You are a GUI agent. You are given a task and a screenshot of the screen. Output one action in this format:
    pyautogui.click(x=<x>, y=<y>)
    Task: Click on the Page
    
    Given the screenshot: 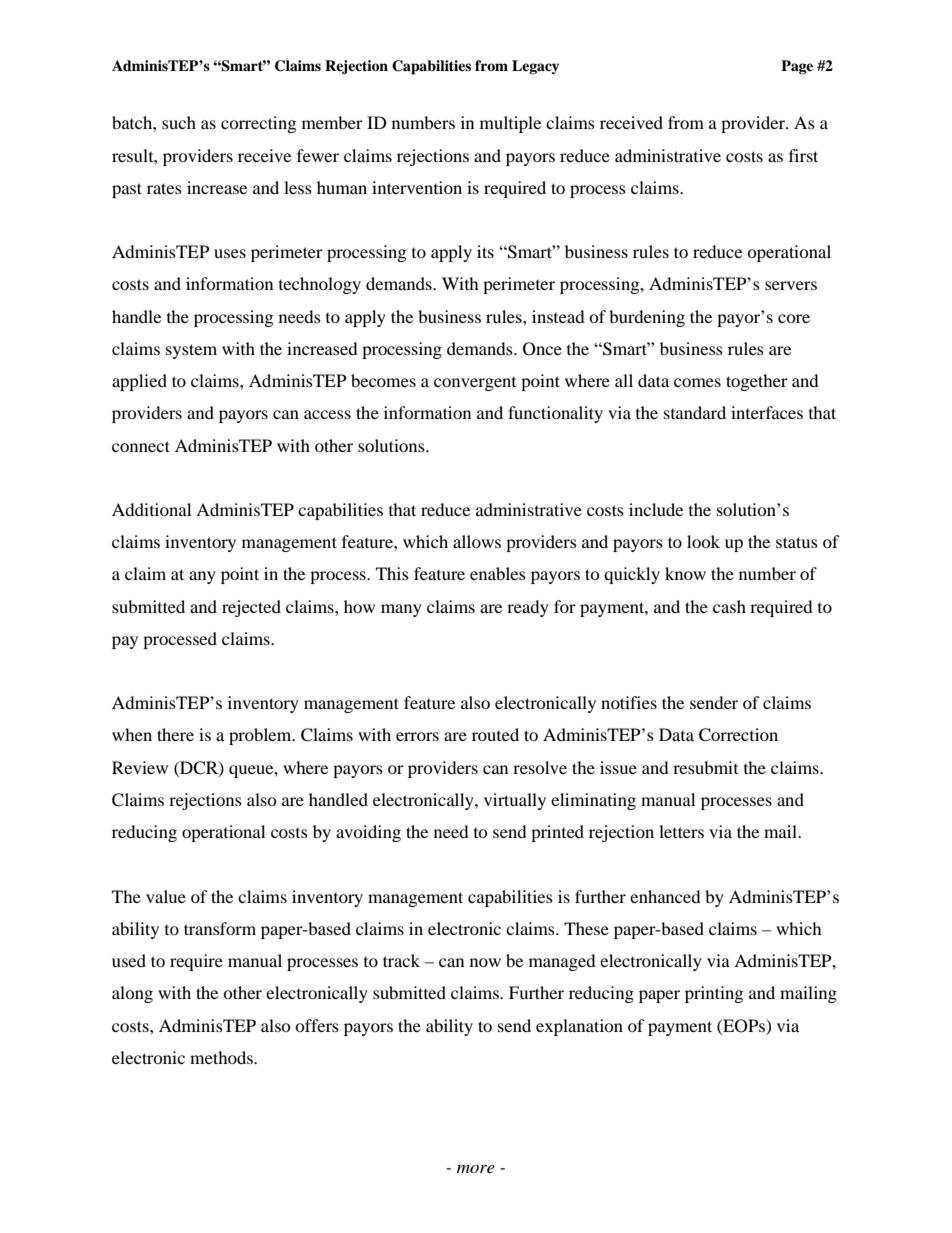 What is the action you would take?
    pyautogui.click(x=797, y=67)
